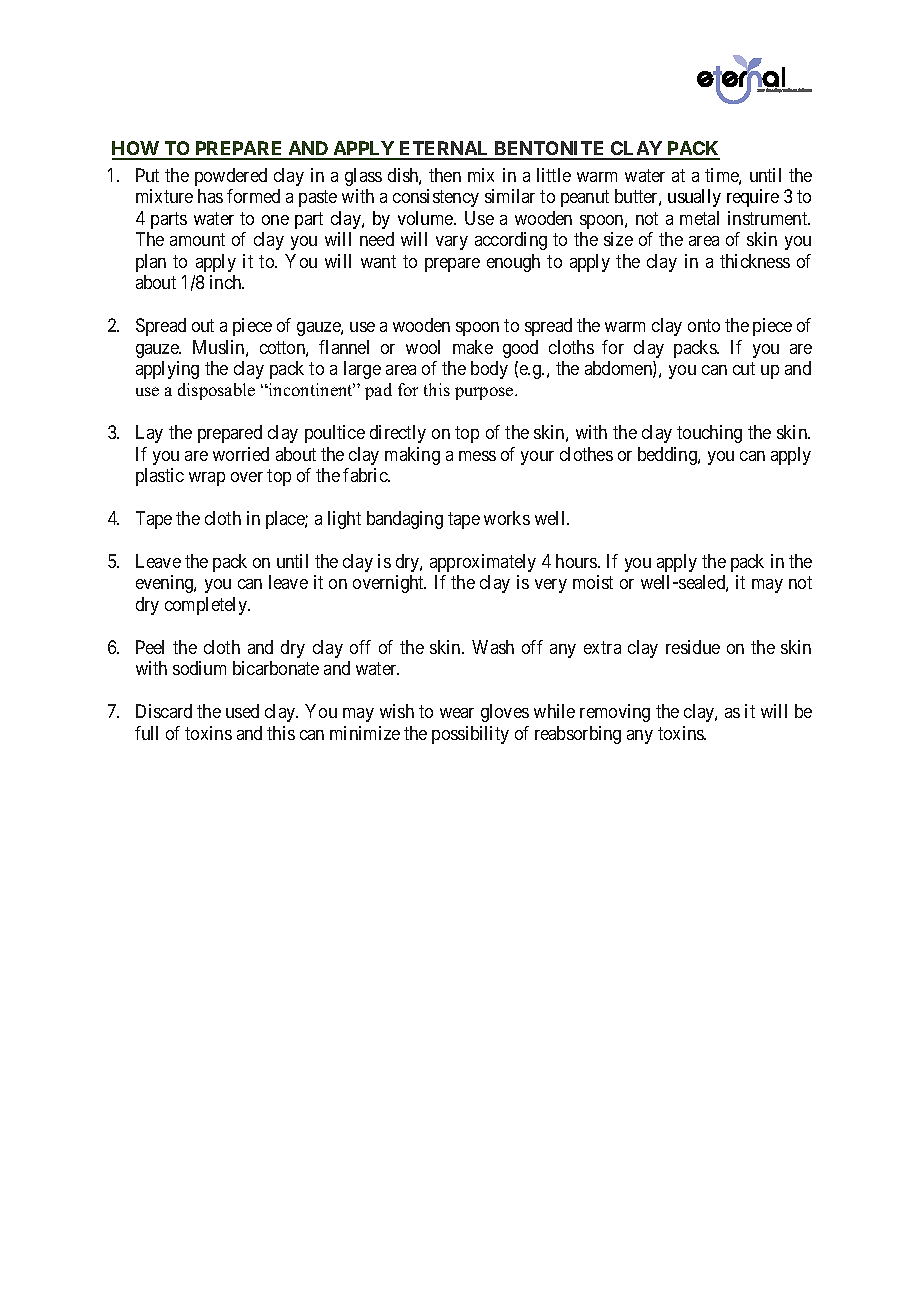 The image size is (924, 1308). I want to click on wrap, so click(207, 479).
